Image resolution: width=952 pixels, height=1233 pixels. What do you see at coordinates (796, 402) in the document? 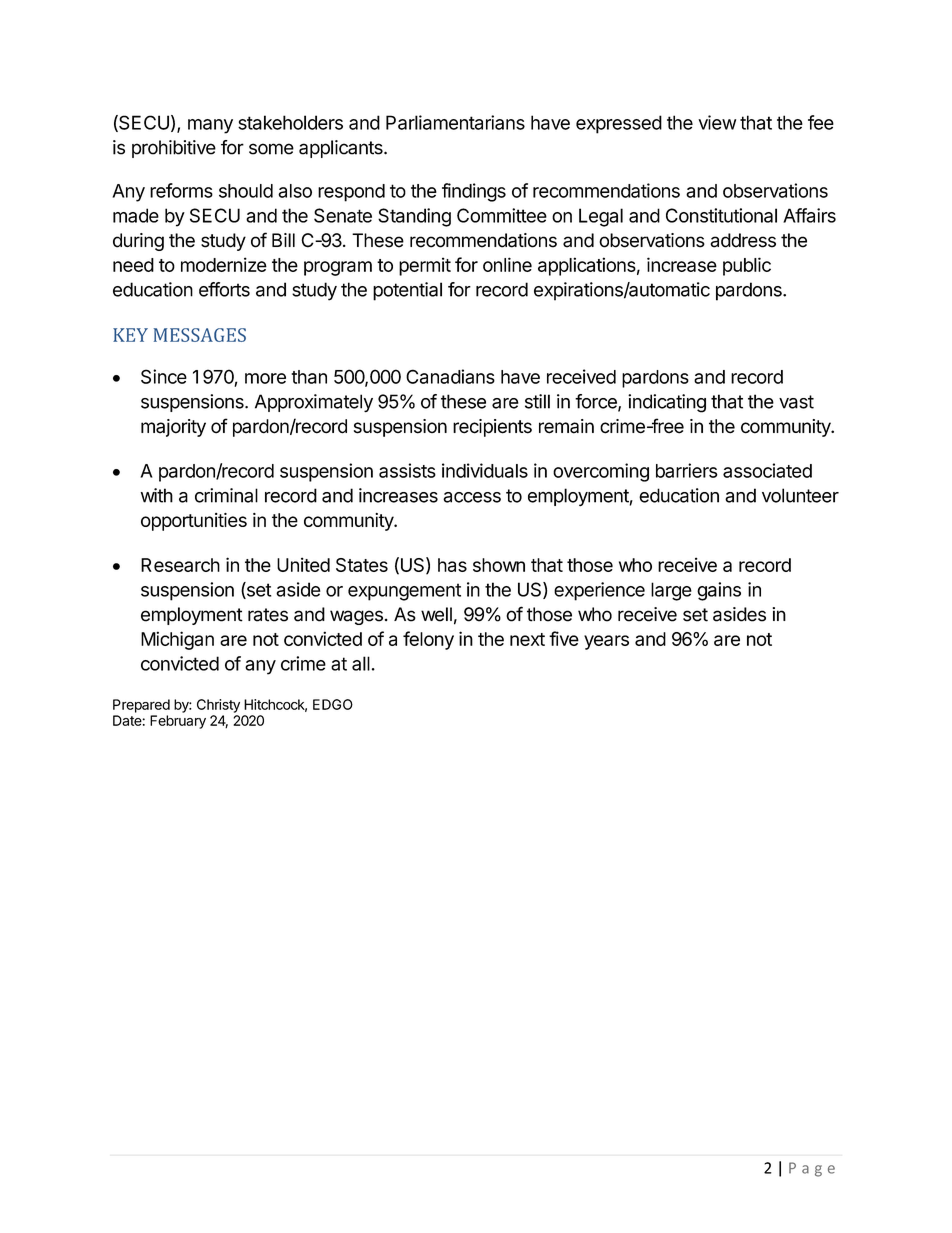
I see `vast` at bounding box center [796, 402].
